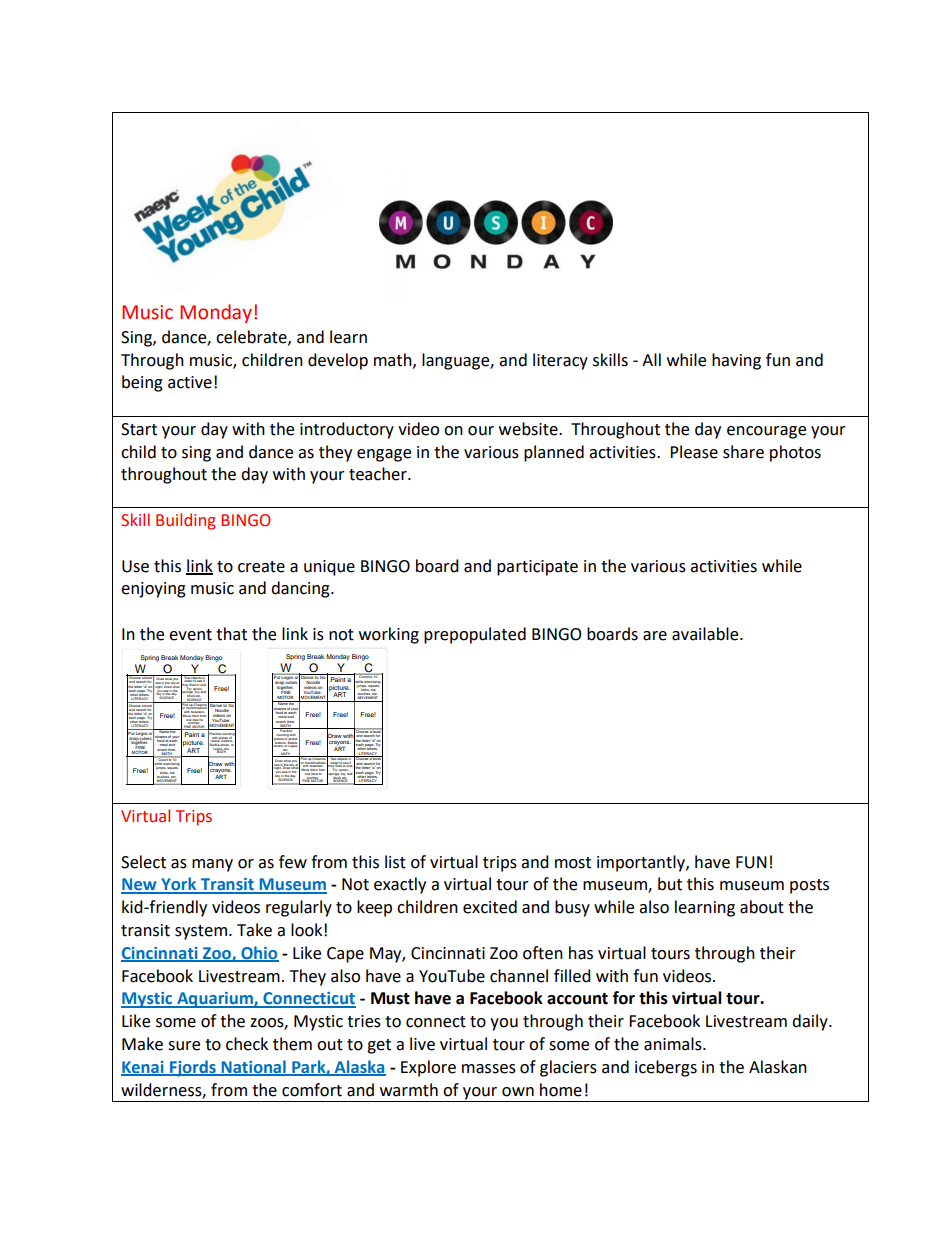 The height and width of the document is (1233, 952). Describe the element at coordinates (736, 361) in the document. I see `having` at that location.
